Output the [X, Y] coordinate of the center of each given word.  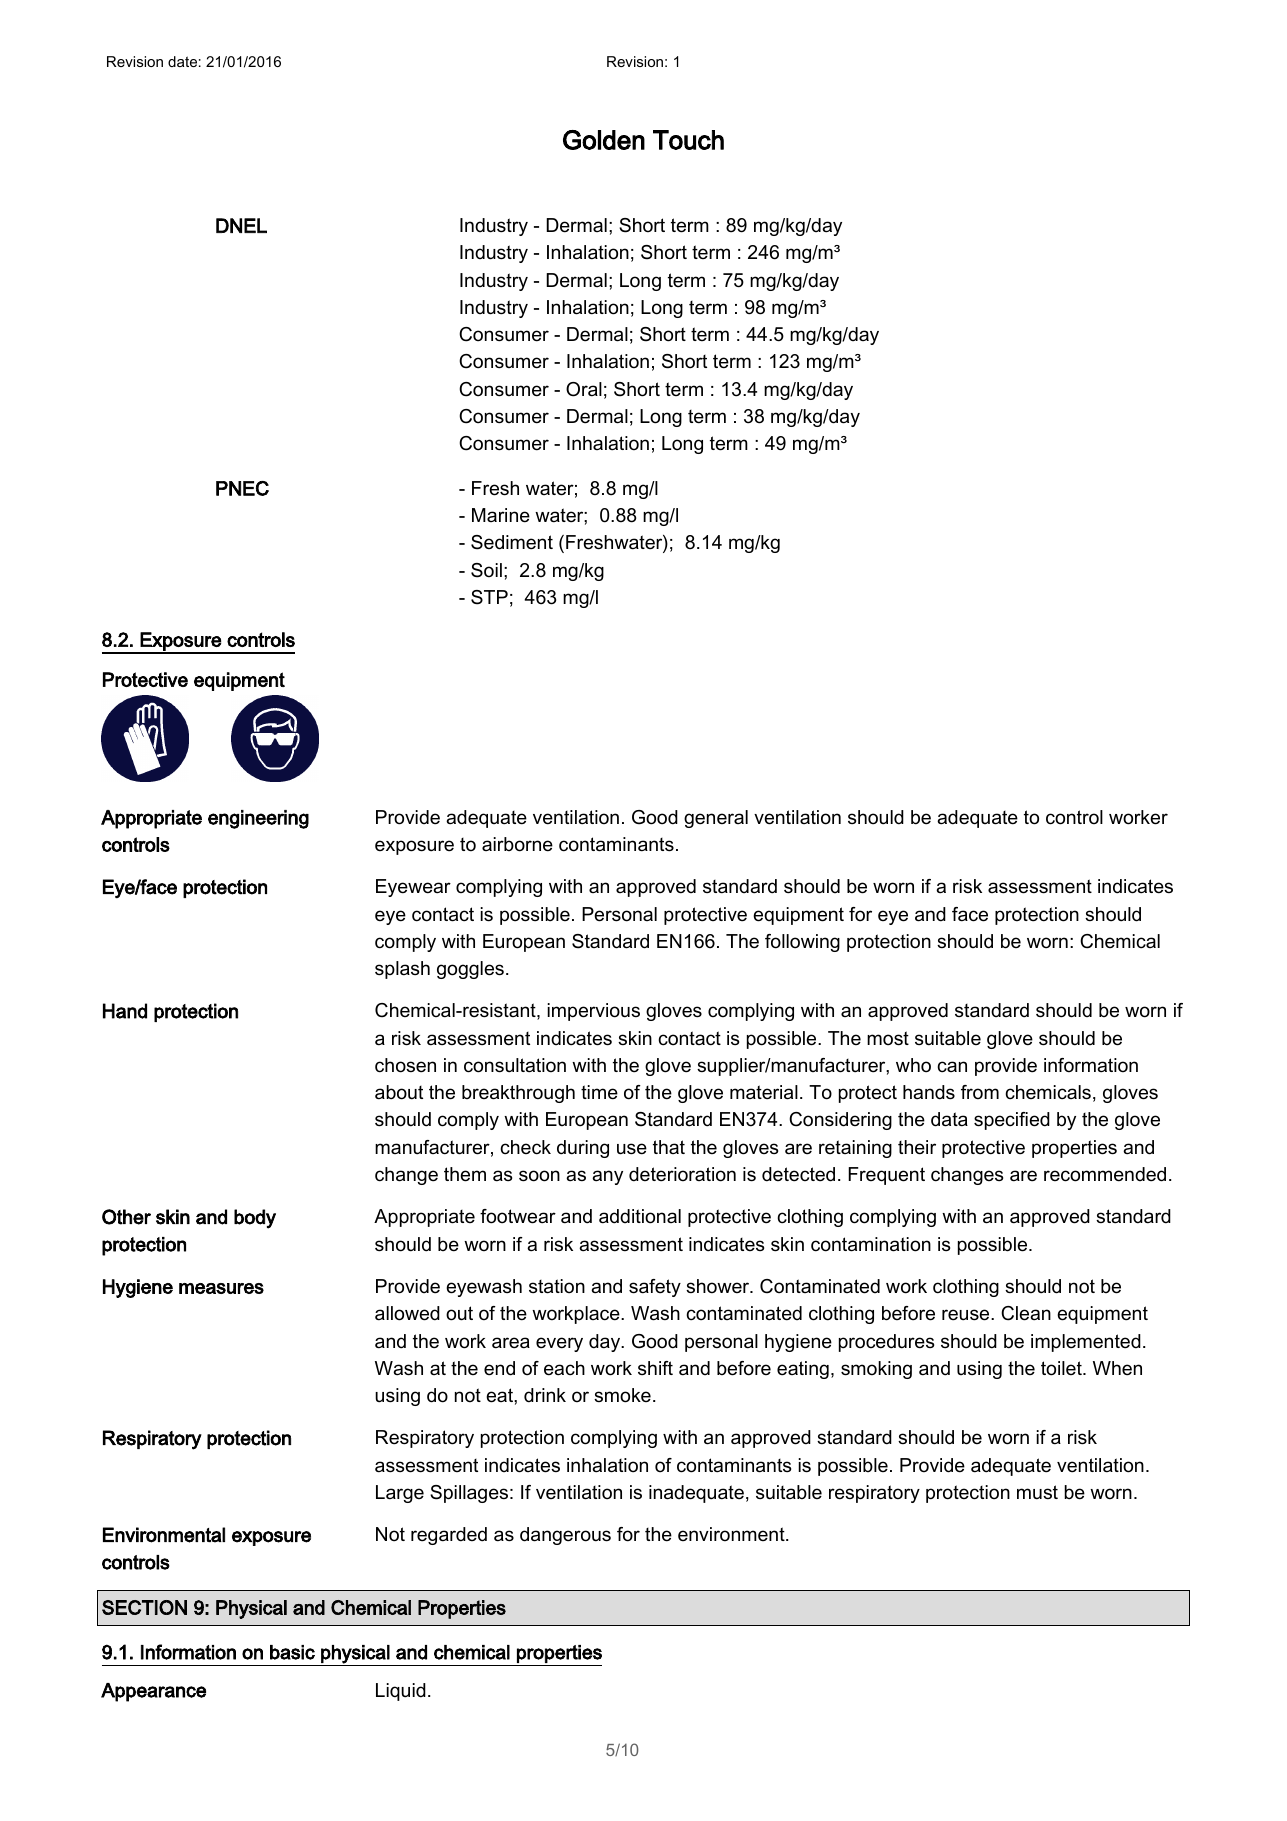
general [716, 819]
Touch [688, 140]
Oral [584, 389]
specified [1012, 1121]
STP [489, 597]
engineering [258, 819]
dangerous [565, 1536]
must [1037, 1492]
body [255, 1219]
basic [292, 1652]
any [607, 1177]
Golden [604, 140]
